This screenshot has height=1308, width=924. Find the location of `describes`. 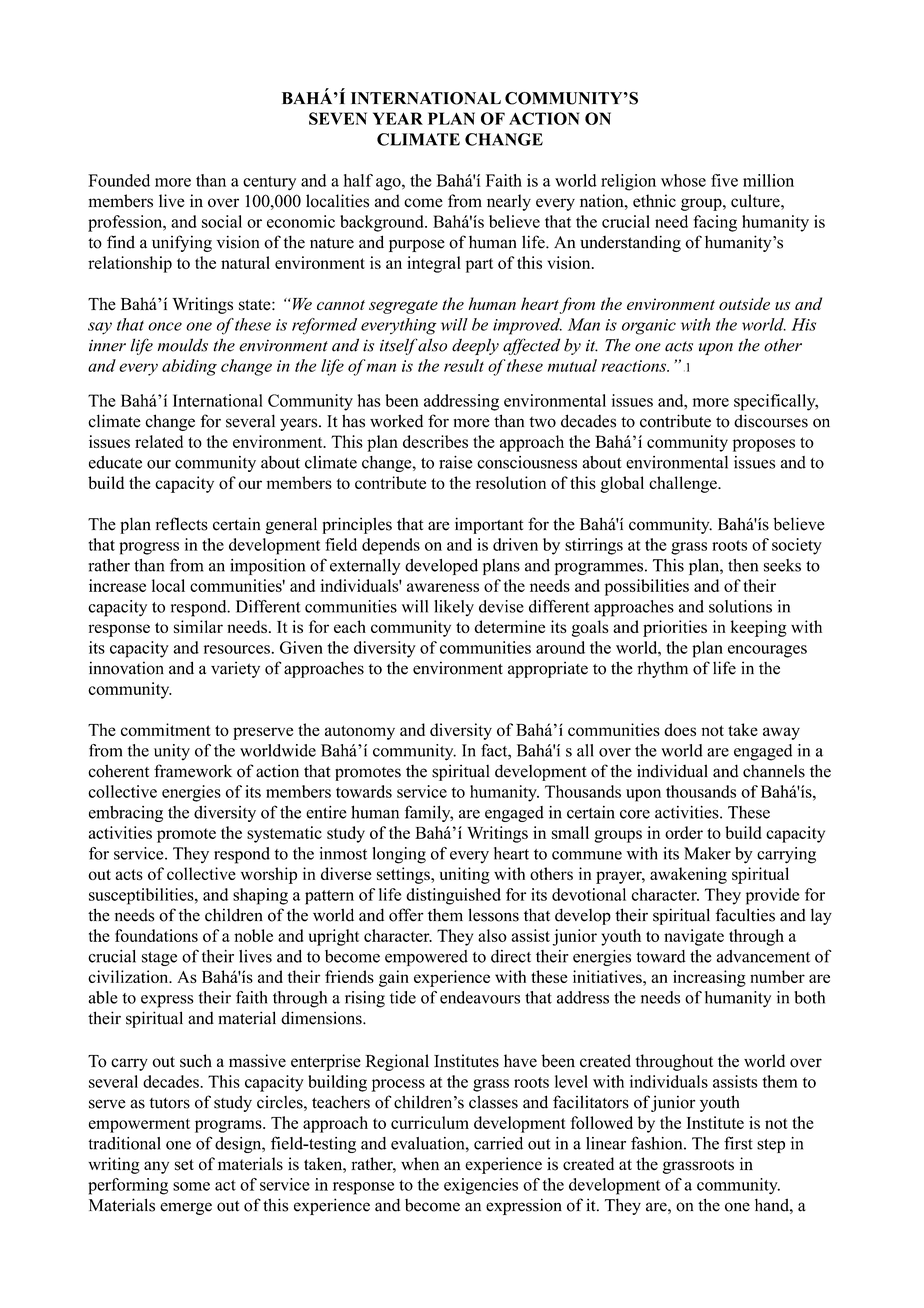

describes is located at coordinates (435, 441).
